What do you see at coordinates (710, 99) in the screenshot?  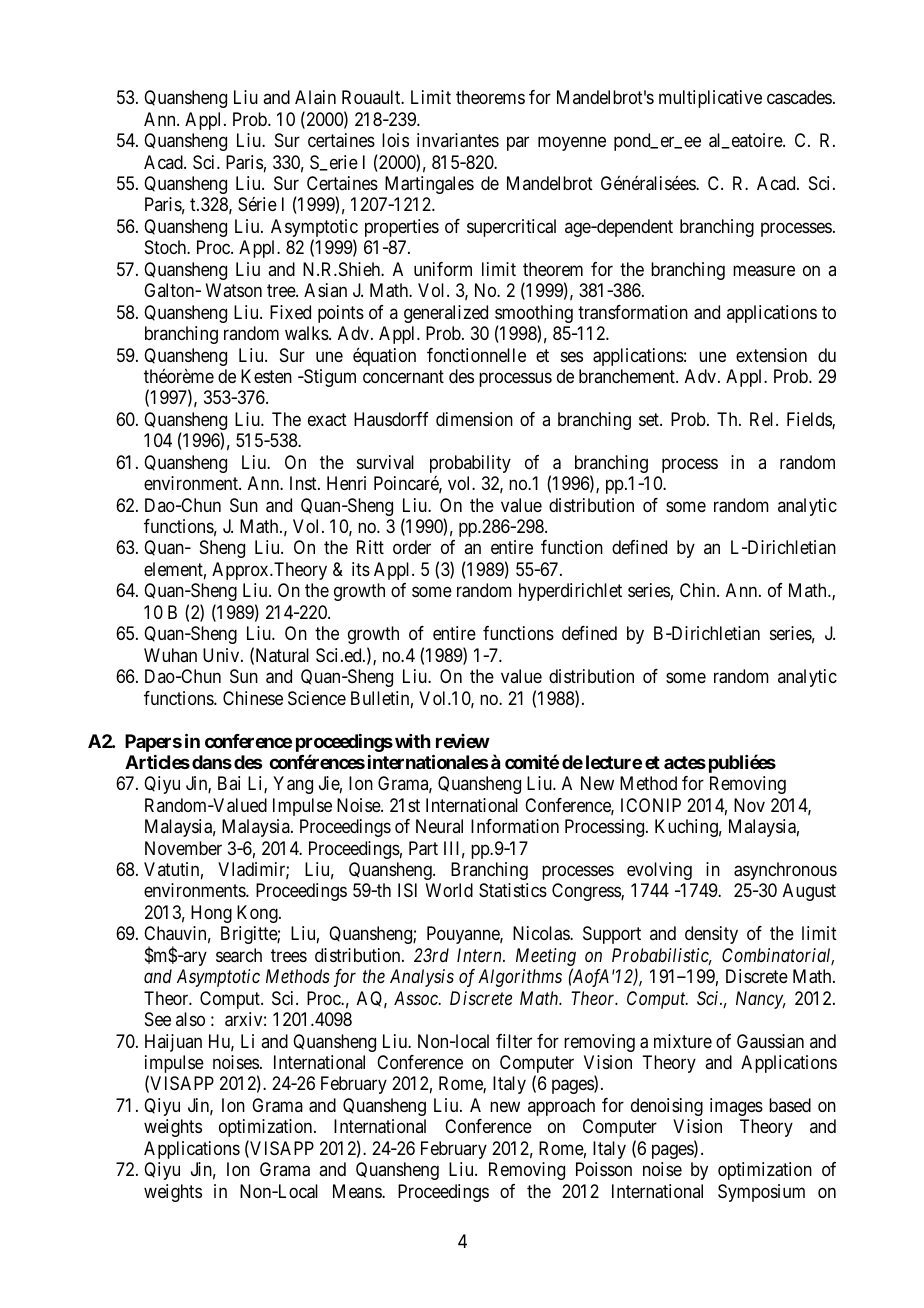 I see `multiplicative` at bounding box center [710, 99].
